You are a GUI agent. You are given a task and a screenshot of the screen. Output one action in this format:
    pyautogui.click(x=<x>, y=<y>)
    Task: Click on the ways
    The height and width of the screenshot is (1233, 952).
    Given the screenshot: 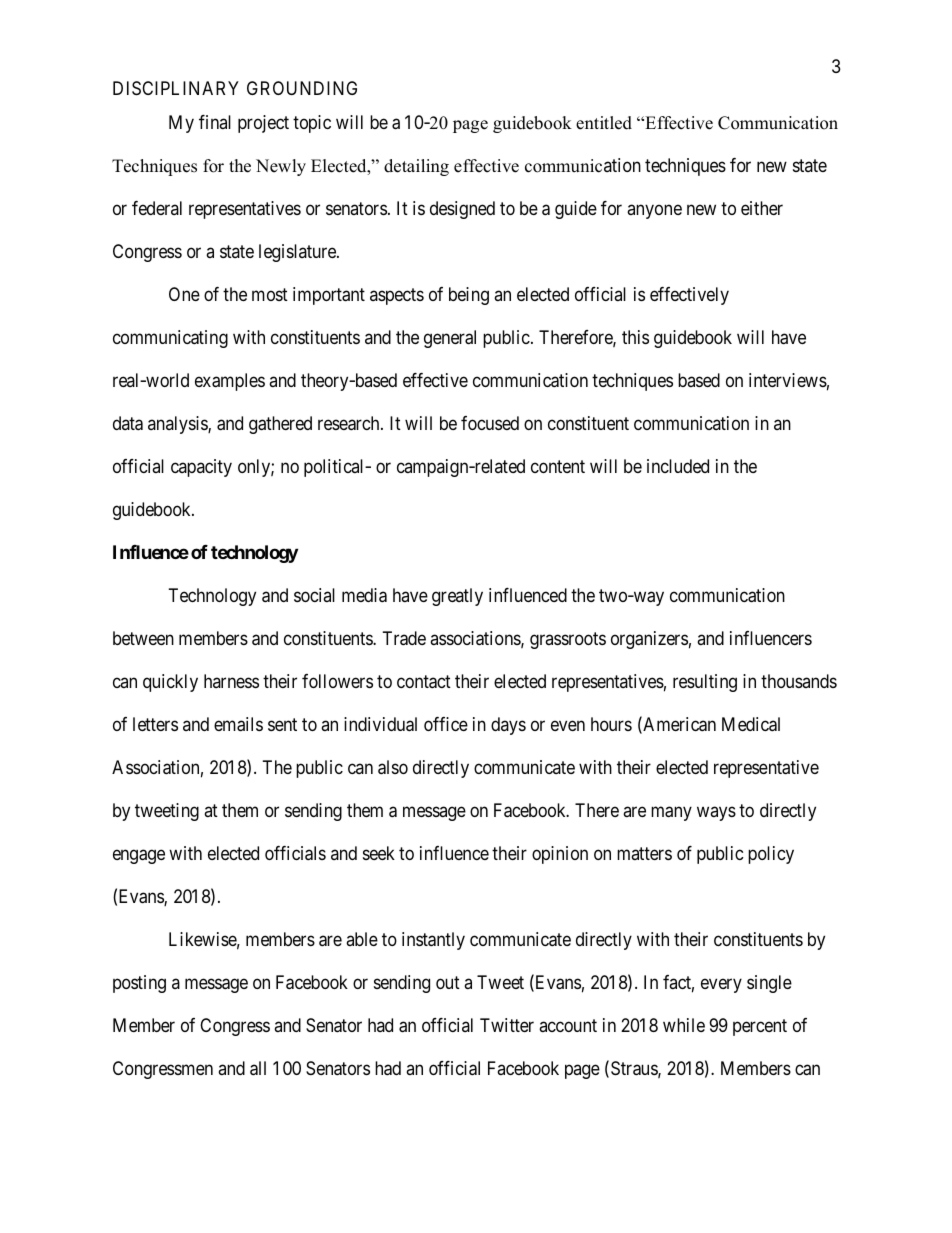 What is the action you would take?
    pyautogui.click(x=716, y=813)
